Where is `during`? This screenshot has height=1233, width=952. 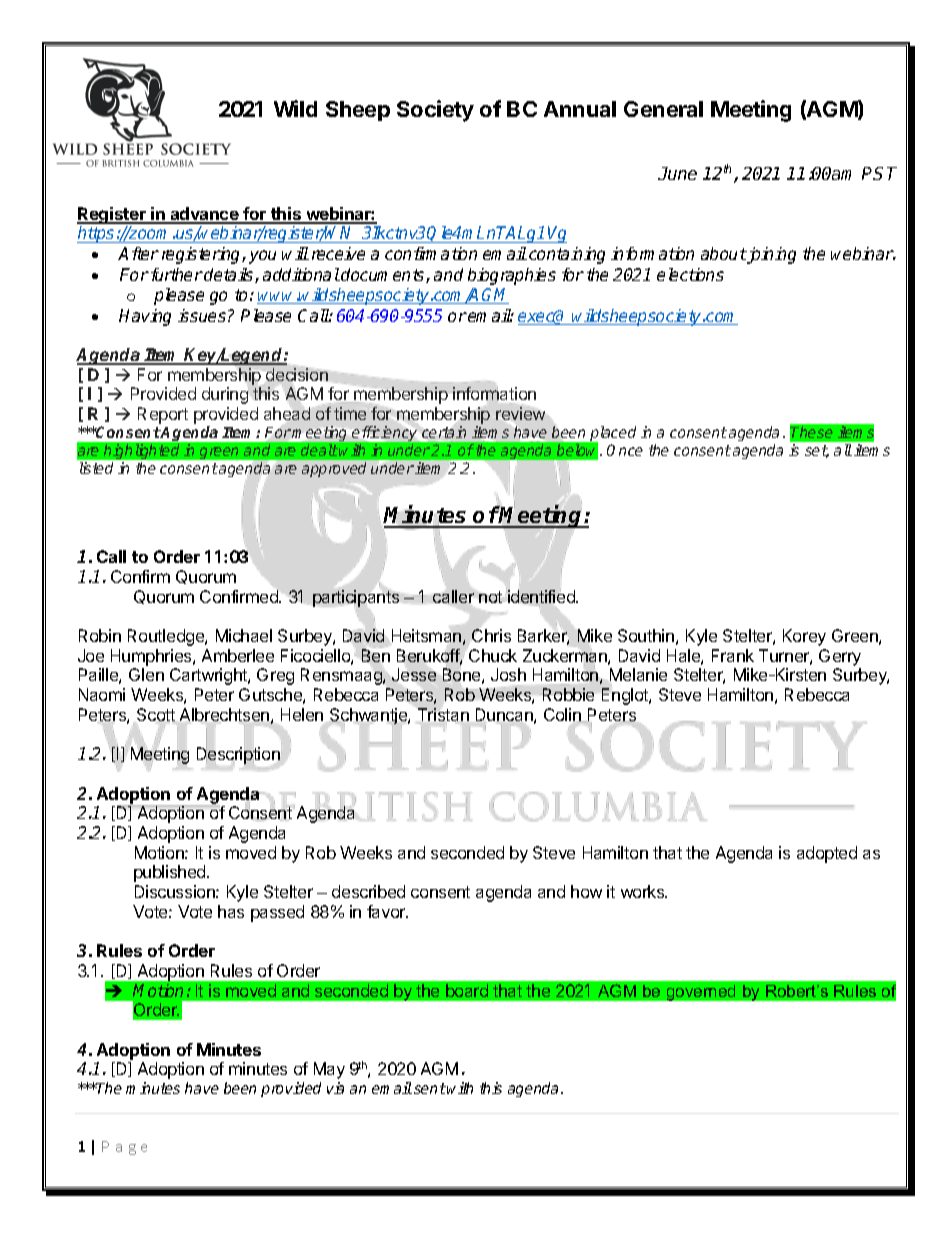 during is located at coordinates (225, 395).
